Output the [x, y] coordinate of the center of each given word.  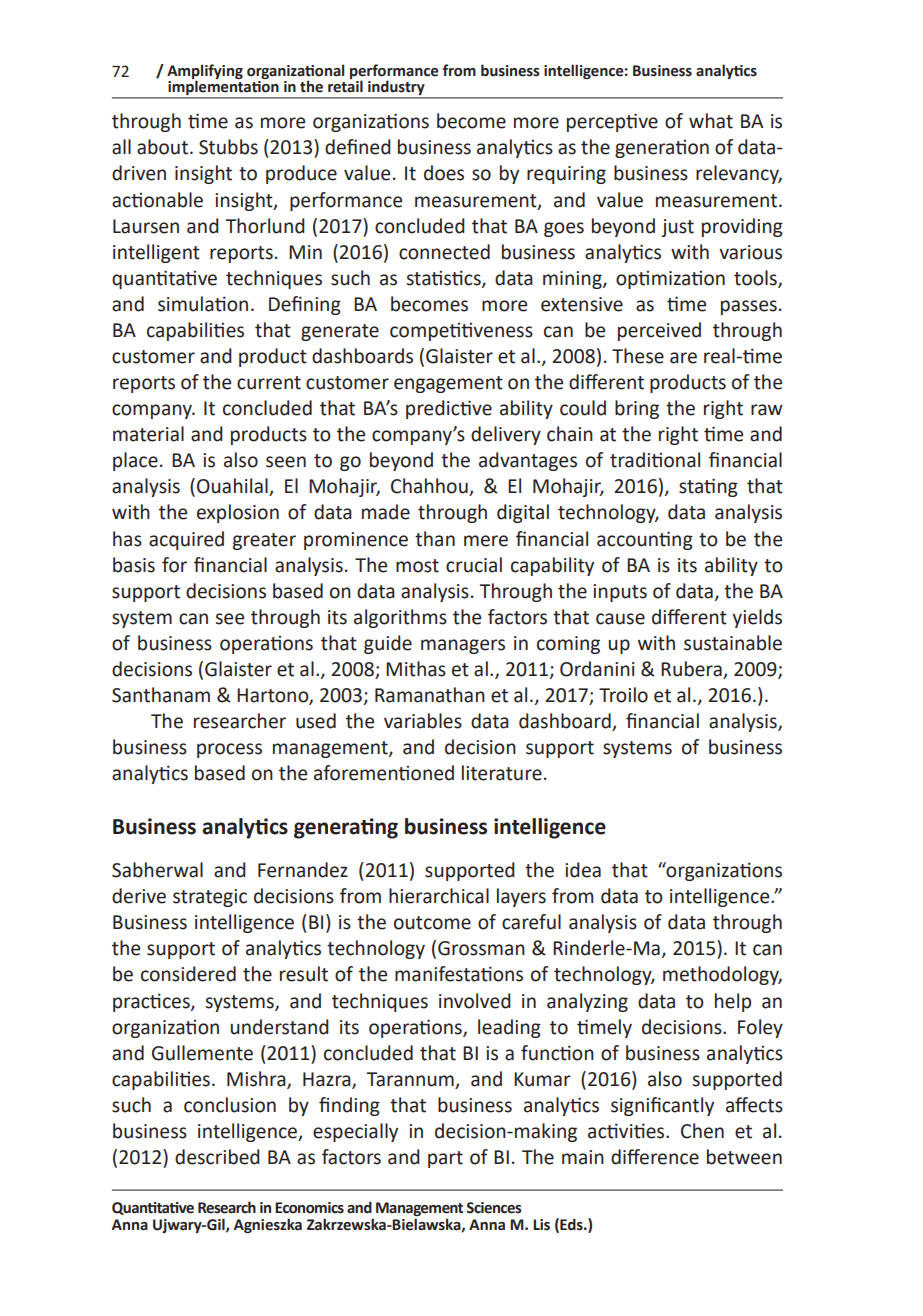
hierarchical [439, 896]
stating [708, 487]
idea [583, 870]
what [711, 121]
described [217, 1157]
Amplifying [205, 72]
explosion [238, 513]
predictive [449, 409]
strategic [210, 898]
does [444, 173]
